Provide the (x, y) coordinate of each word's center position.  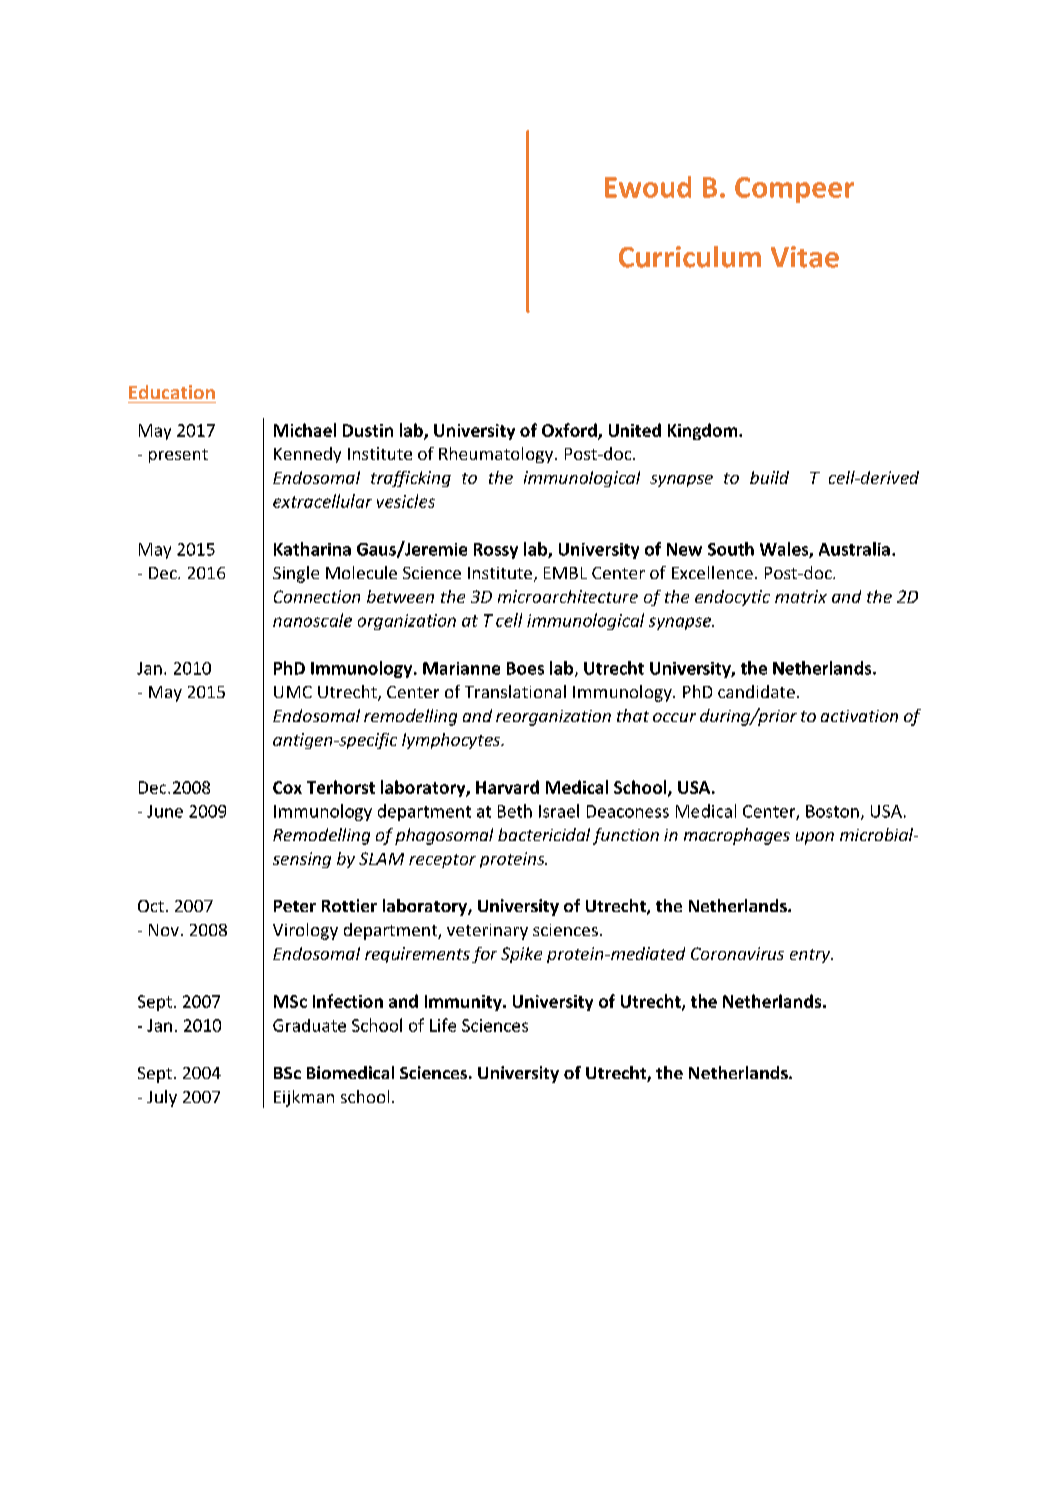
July (162, 1098)
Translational (515, 691)
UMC (293, 692)
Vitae (805, 257)
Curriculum (690, 257)
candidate (756, 691)
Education (172, 392)
